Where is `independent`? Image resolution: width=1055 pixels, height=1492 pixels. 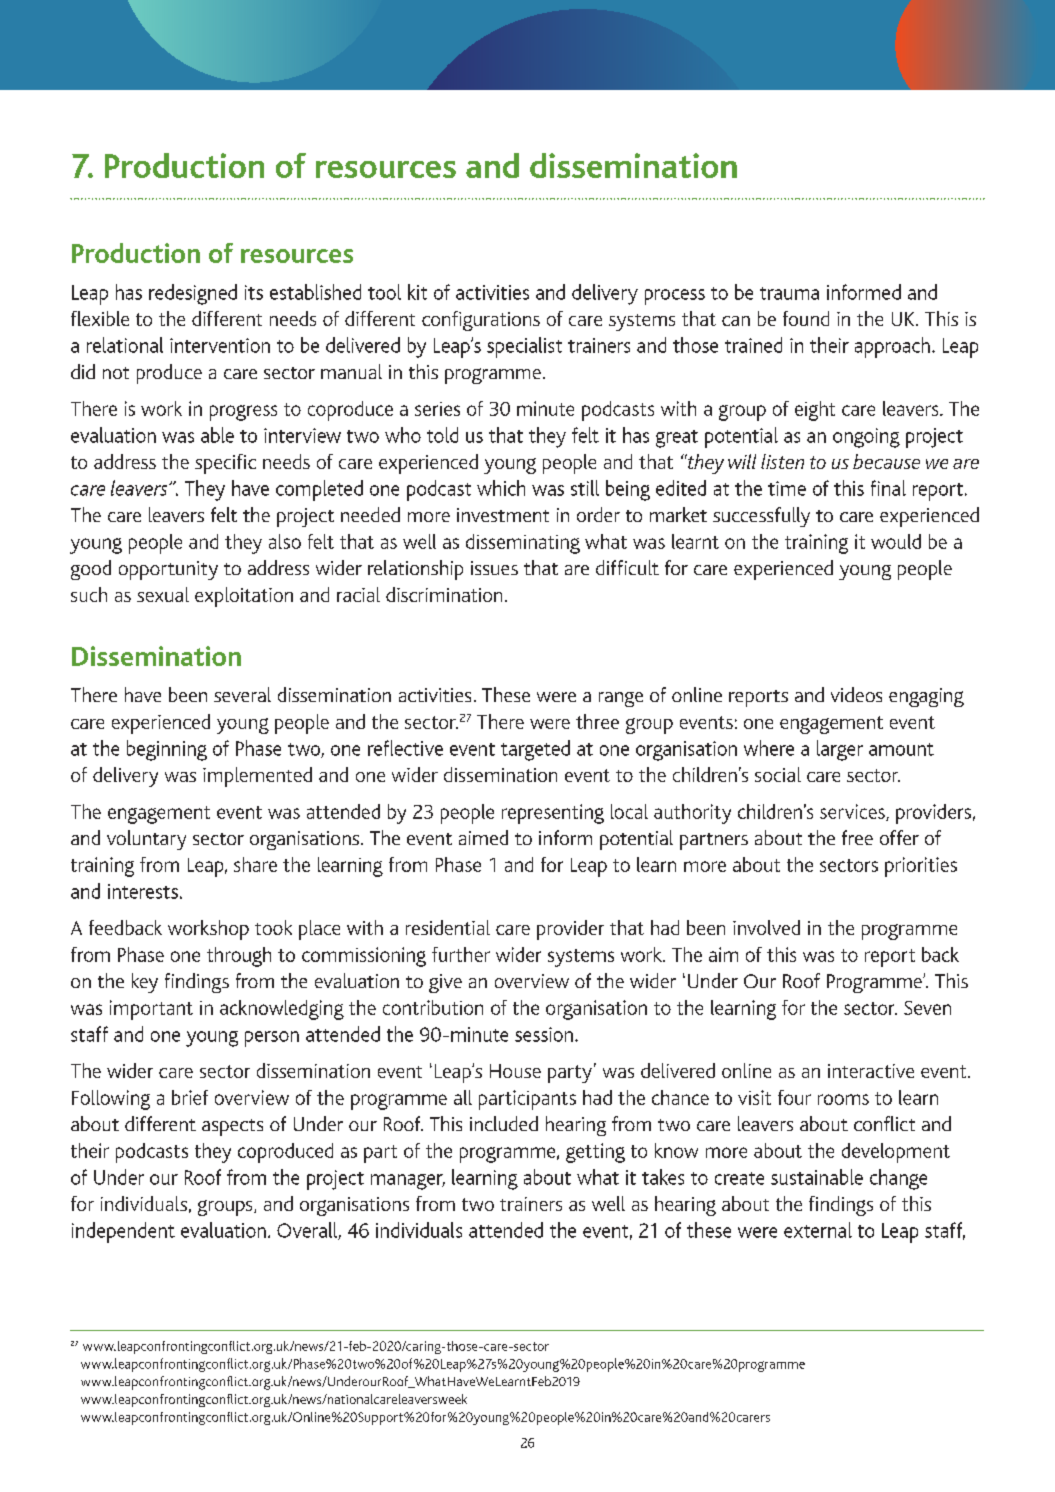 independent is located at coordinates (123, 1232).
